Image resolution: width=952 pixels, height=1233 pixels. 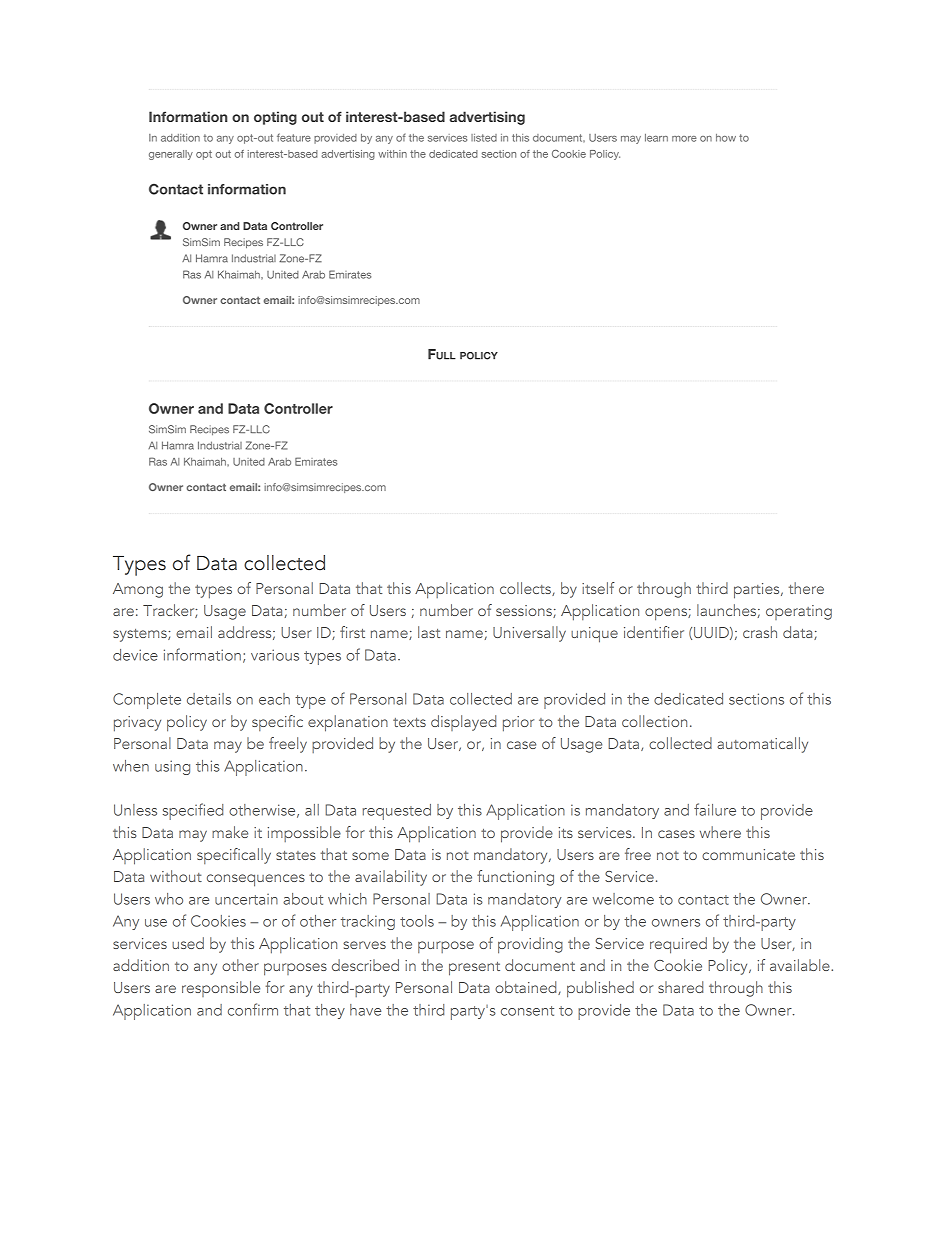 What do you see at coordinates (758, 591) in the screenshot?
I see `parties` at bounding box center [758, 591].
